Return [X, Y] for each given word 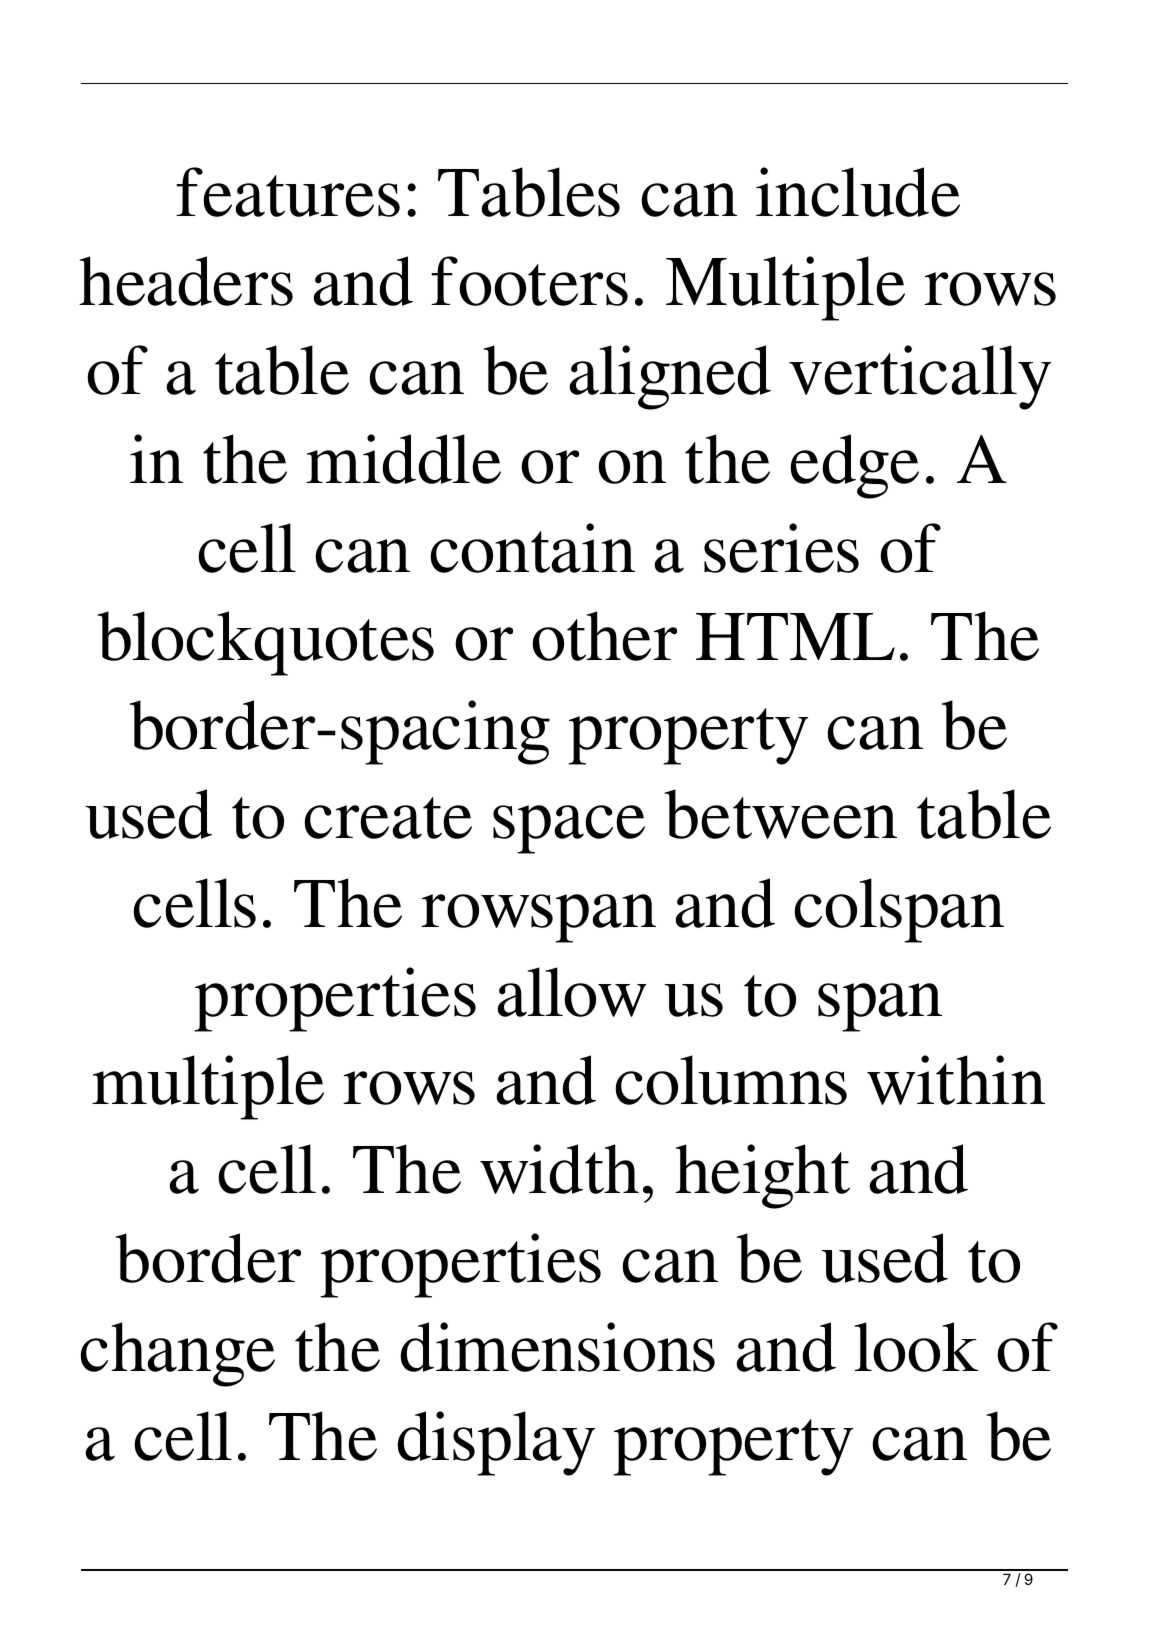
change [177, 1354]
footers [529, 281]
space [569, 829]
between [780, 814]
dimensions [557, 1347]
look [916, 1347]
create [388, 818]
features [288, 192]
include [858, 192]
